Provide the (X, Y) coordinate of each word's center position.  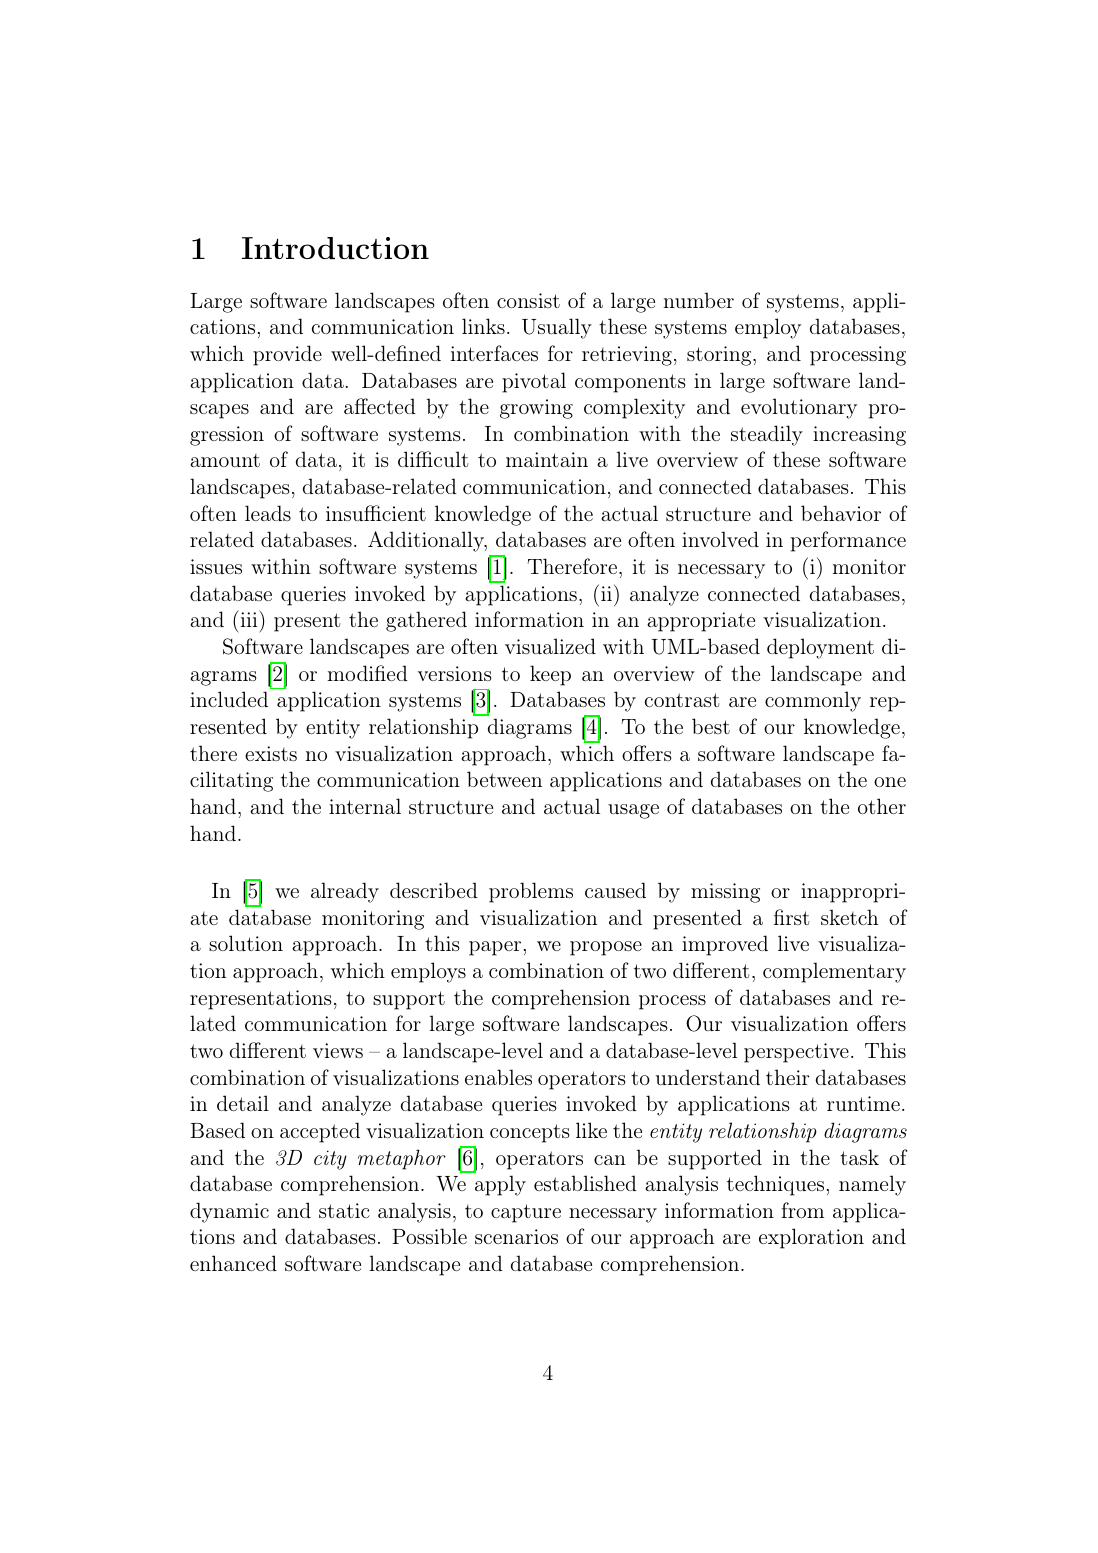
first (791, 917)
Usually (557, 328)
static (344, 1210)
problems (531, 892)
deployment (820, 648)
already (345, 892)
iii (249, 619)
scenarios (516, 1236)
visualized (550, 646)
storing (719, 356)
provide (287, 355)
